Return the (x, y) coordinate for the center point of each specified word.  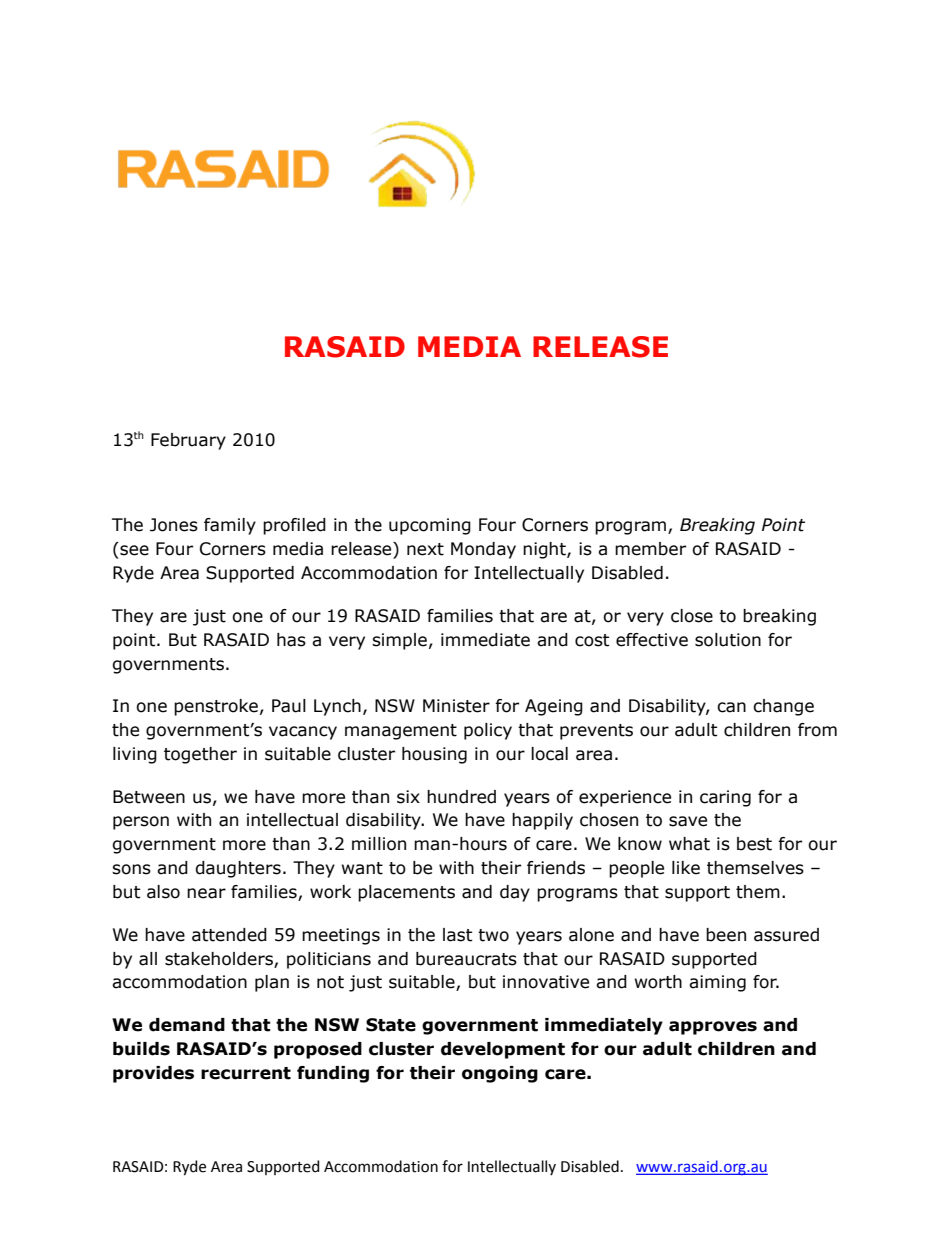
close (692, 616)
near (206, 893)
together (200, 755)
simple (399, 641)
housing (434, 755)
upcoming (430, 526)
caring (725, 798)
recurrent (246, 1073)
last (457, 935)
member (650, 549)
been (726, 935)
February (188, 441)
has (291, 640)
